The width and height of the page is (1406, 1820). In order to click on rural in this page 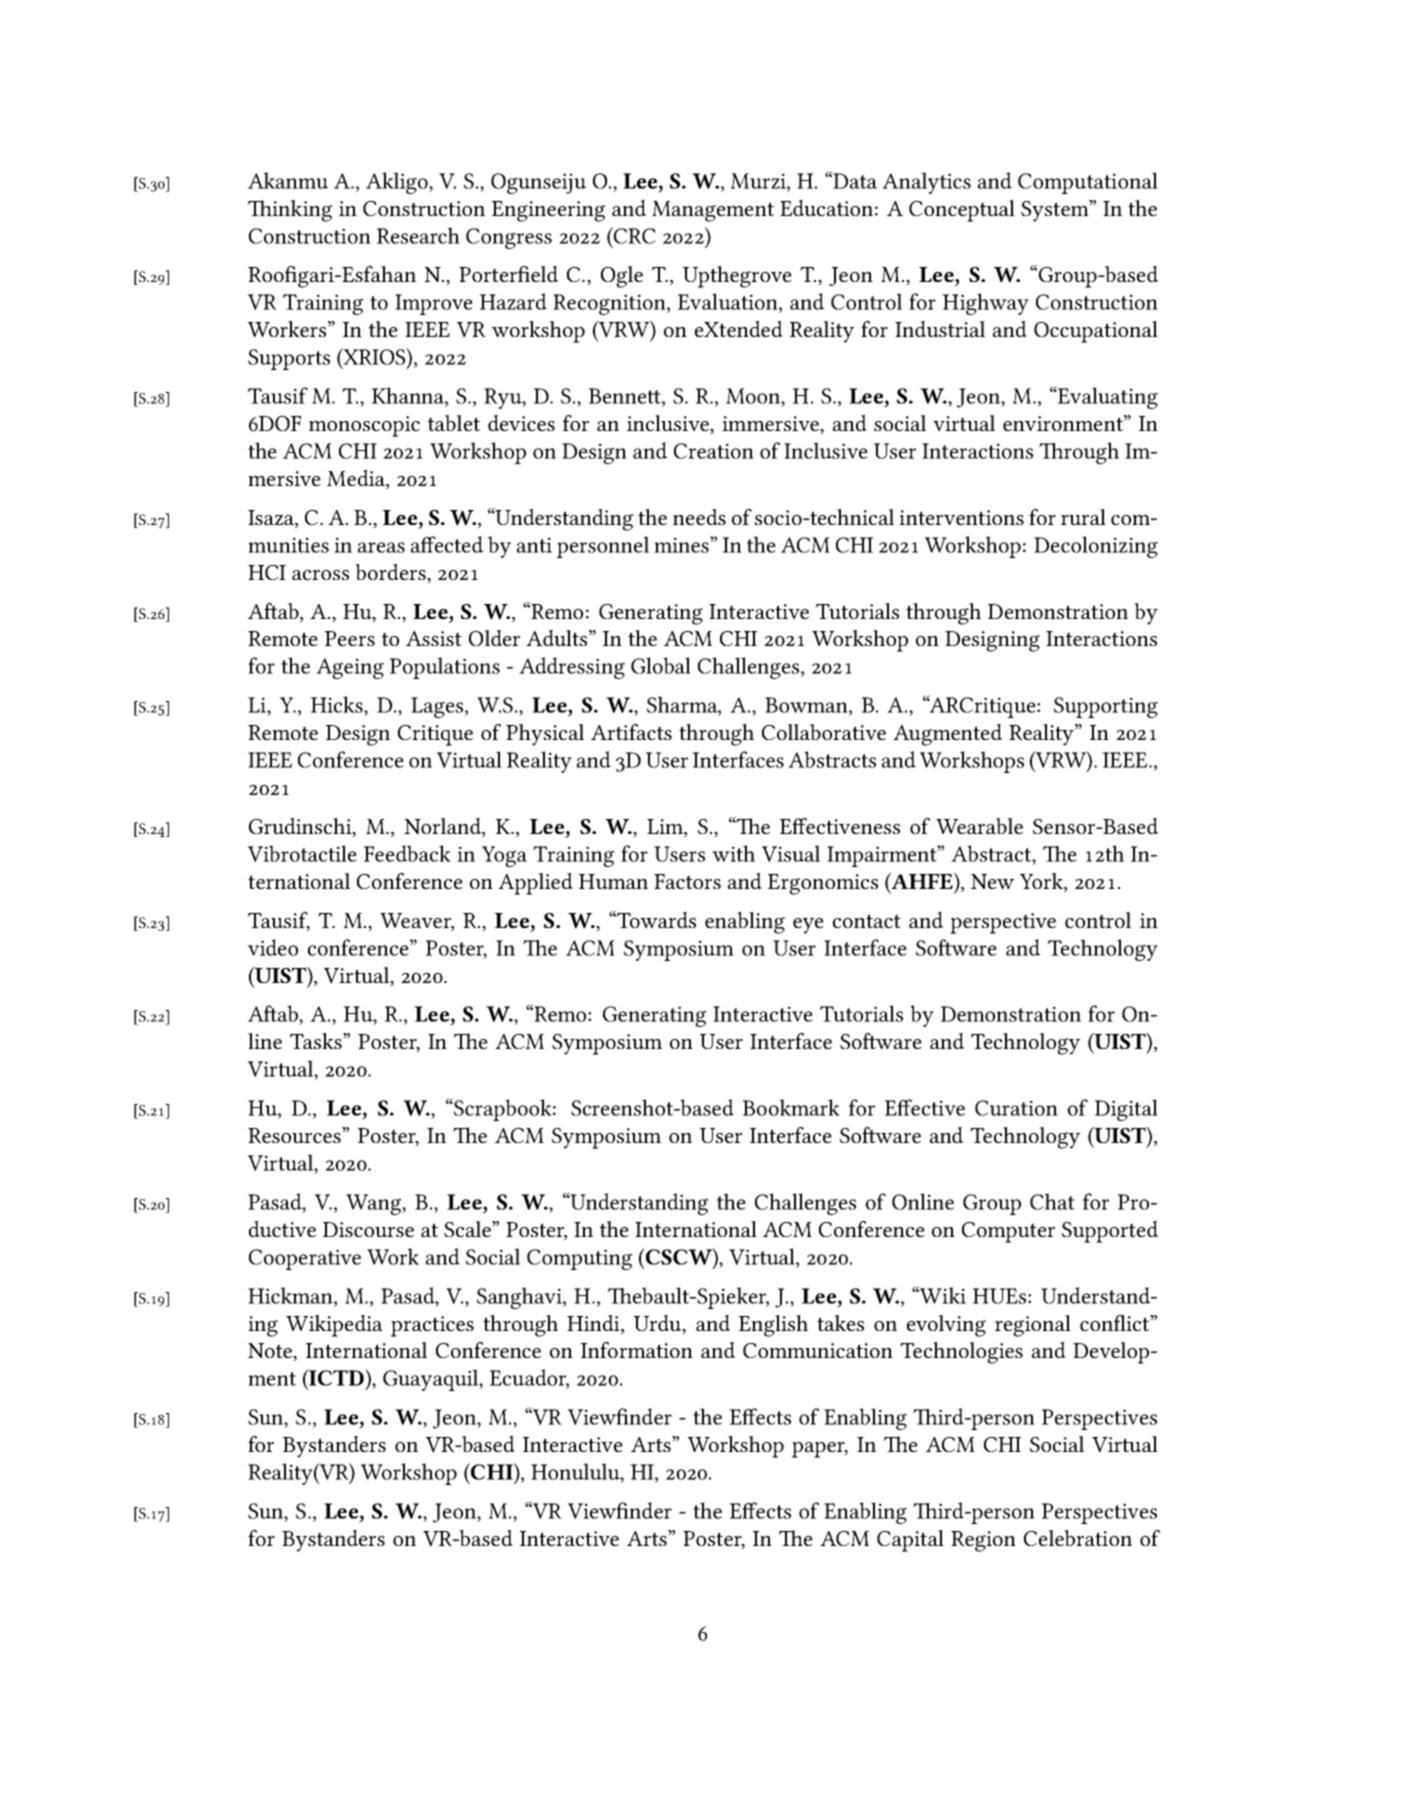, I will do `click(1083, 517)`.
